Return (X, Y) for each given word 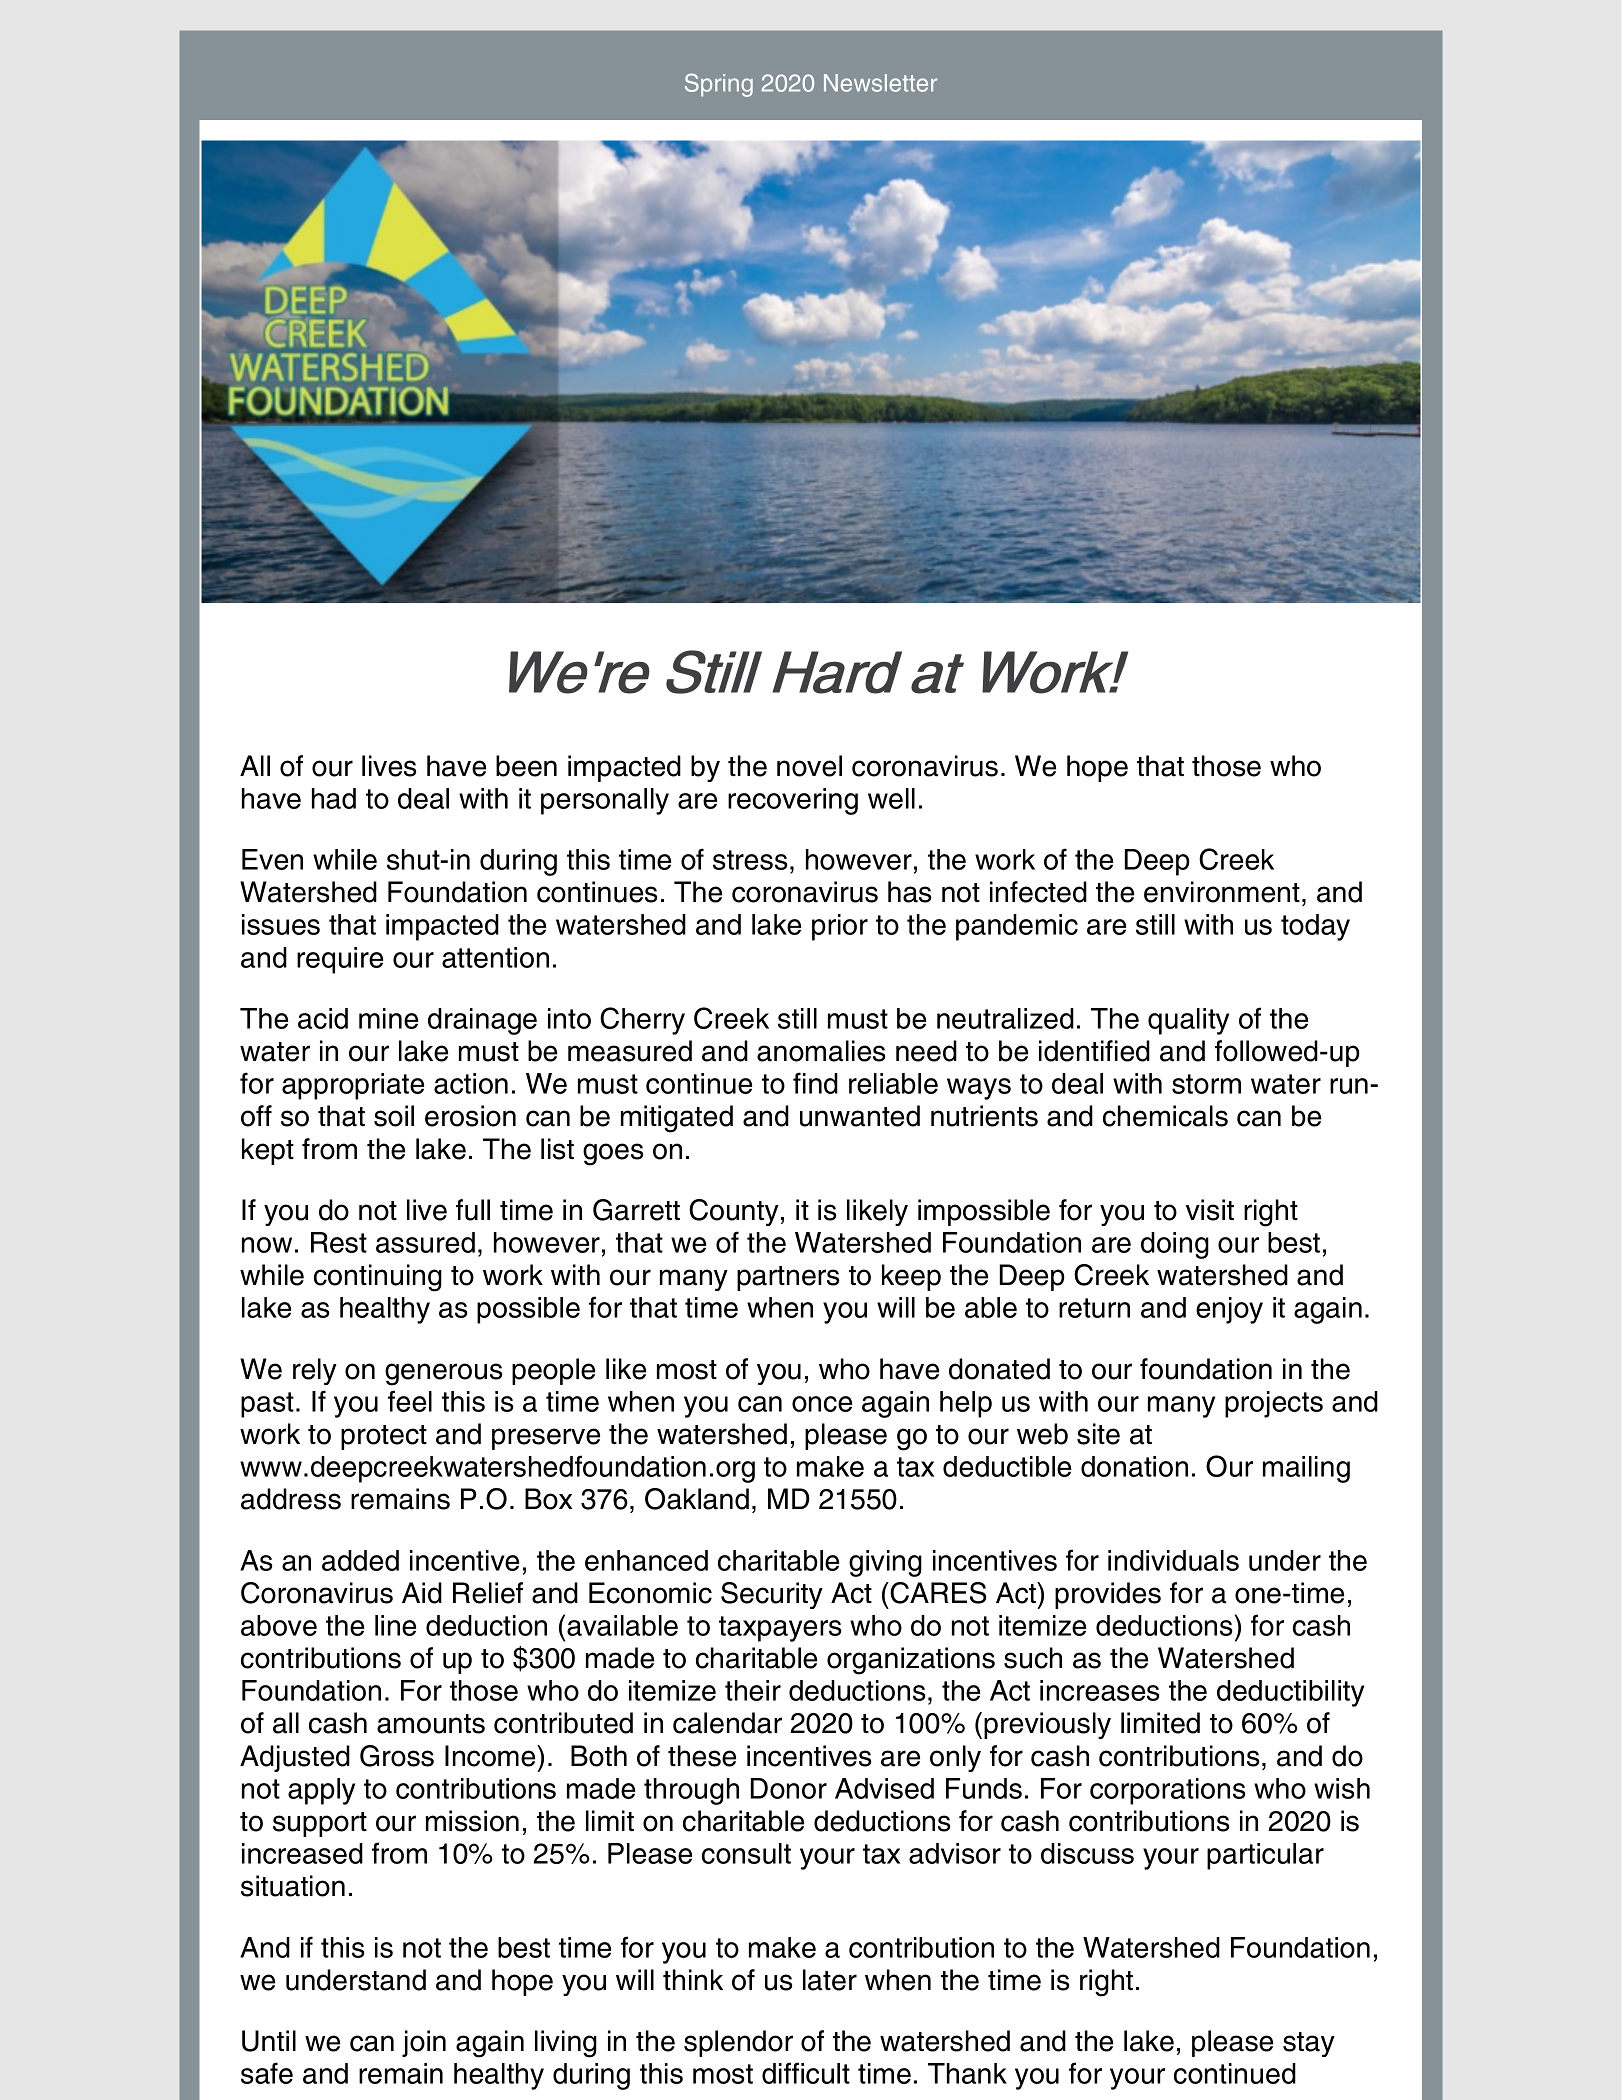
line (395, 1625)
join (424, 2043)
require (340, 960)
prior (840, 927)
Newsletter (880, 83)
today (1315, 927)
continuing (378, 1278)
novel (809, 766)
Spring (719, 85)
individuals (1173, 1560)
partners (788, 1278)
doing (1175, 1245)
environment (1222, 892)
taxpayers (780, 1629)
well (891, 798)
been (526, 766)
